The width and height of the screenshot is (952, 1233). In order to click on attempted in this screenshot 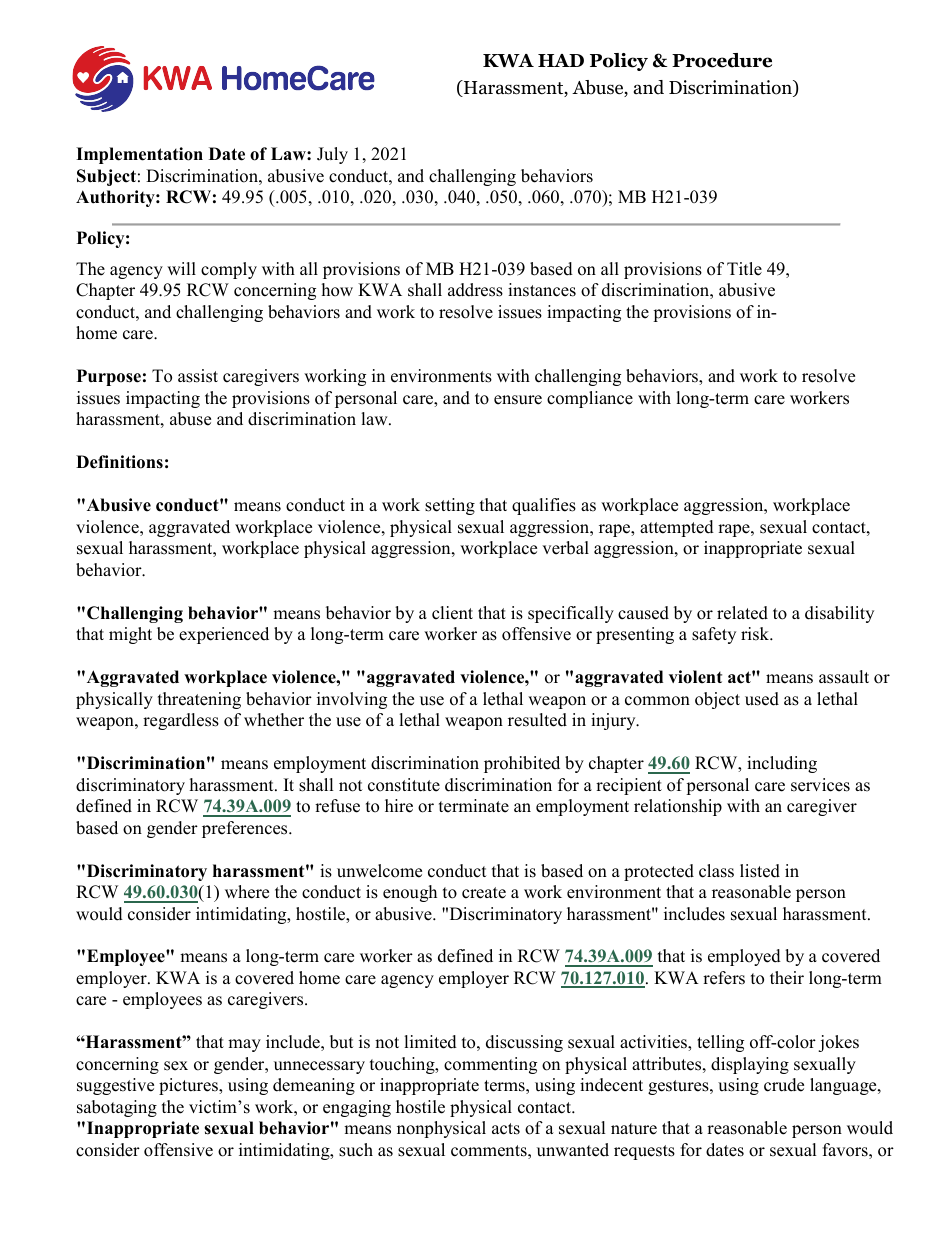, I will do `click(677, 528)`.
